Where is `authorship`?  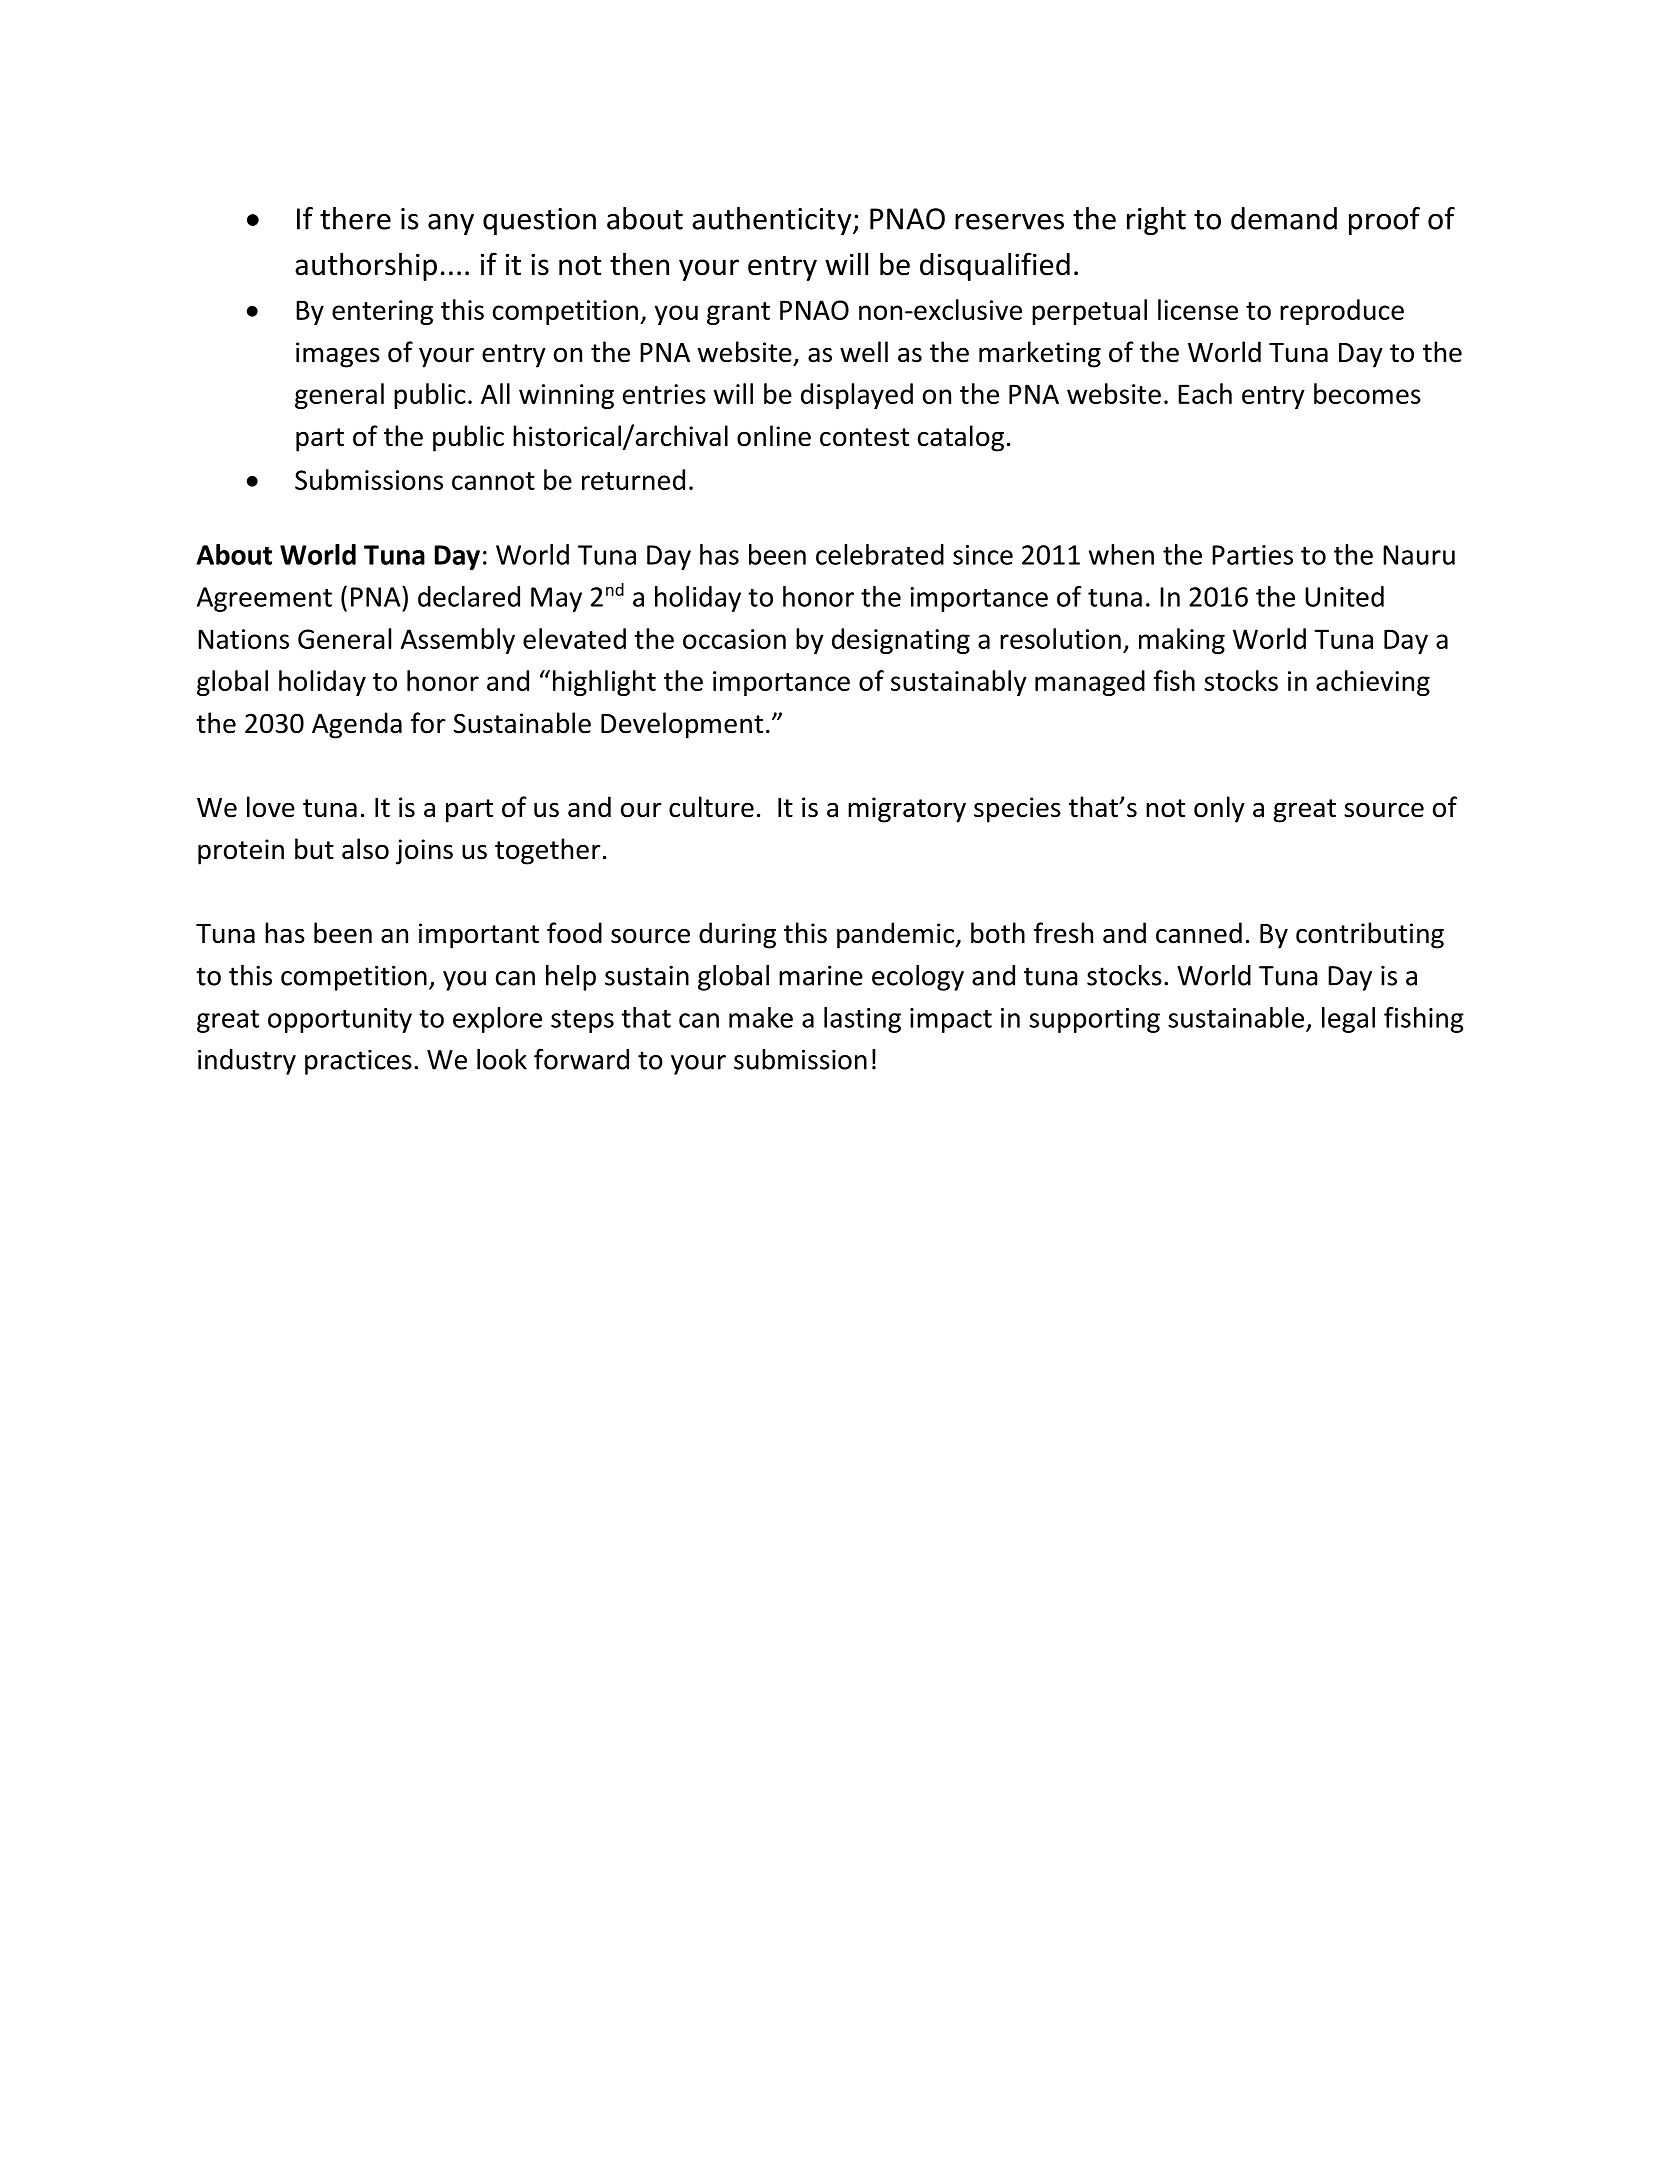
authorship is located at coordinates (366, 266).
